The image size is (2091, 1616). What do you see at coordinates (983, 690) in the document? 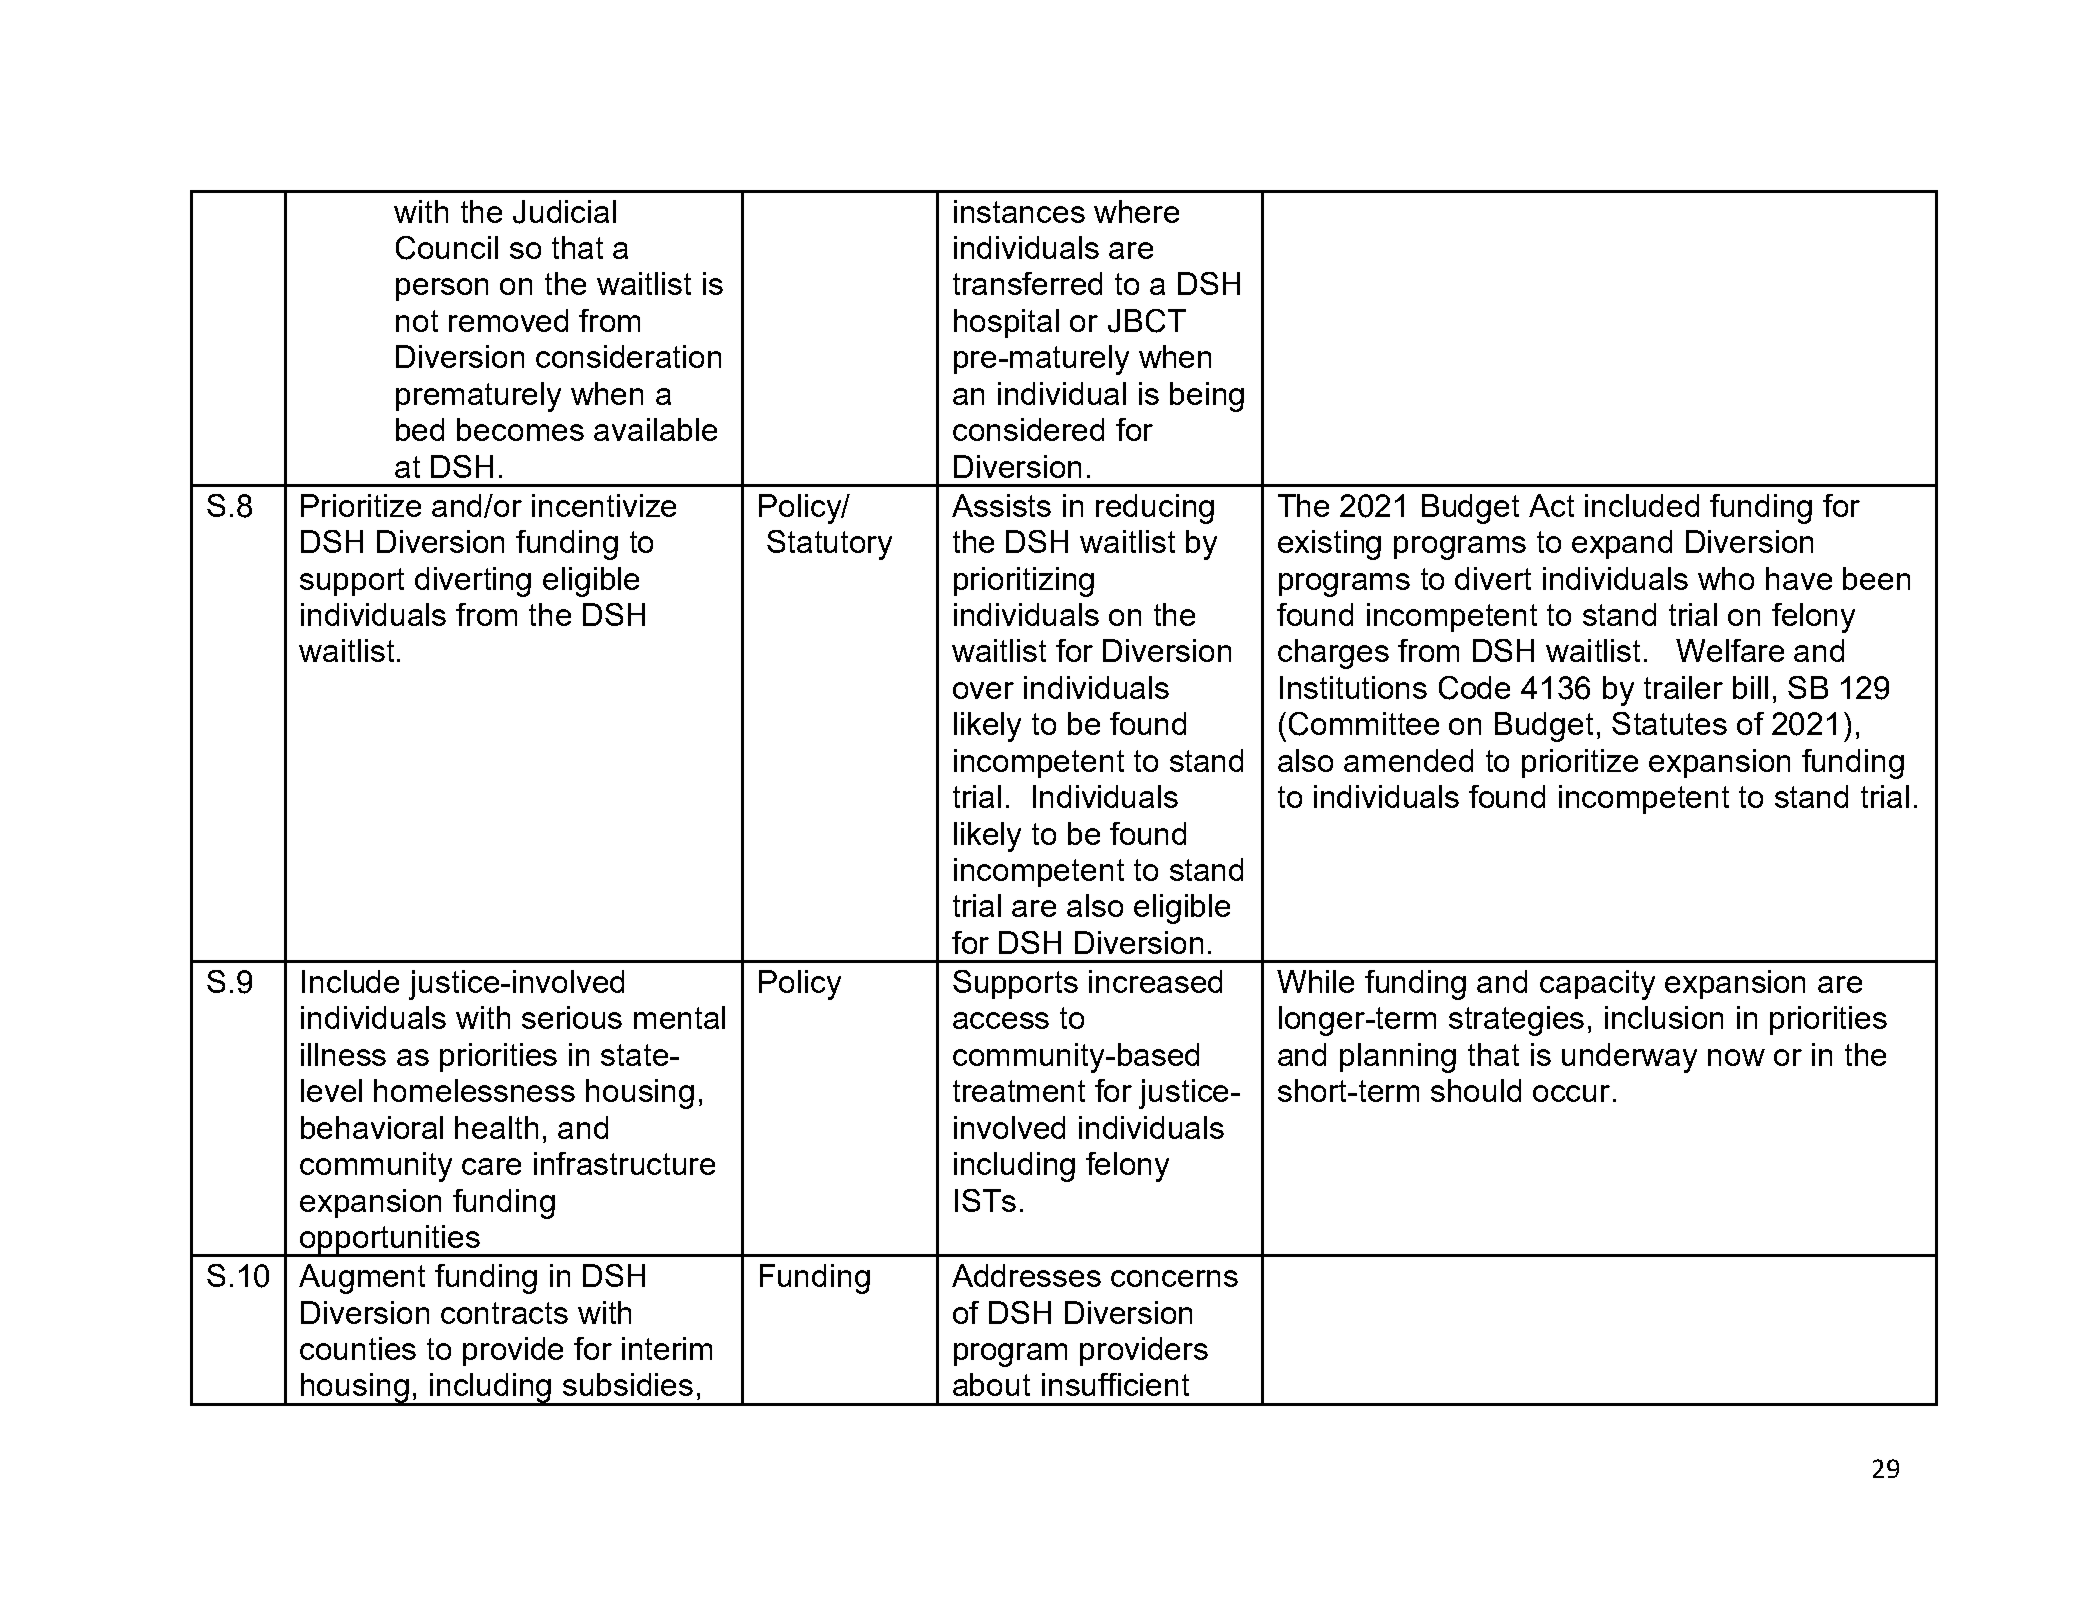
I see `over` at bounding box center [983, 690].
